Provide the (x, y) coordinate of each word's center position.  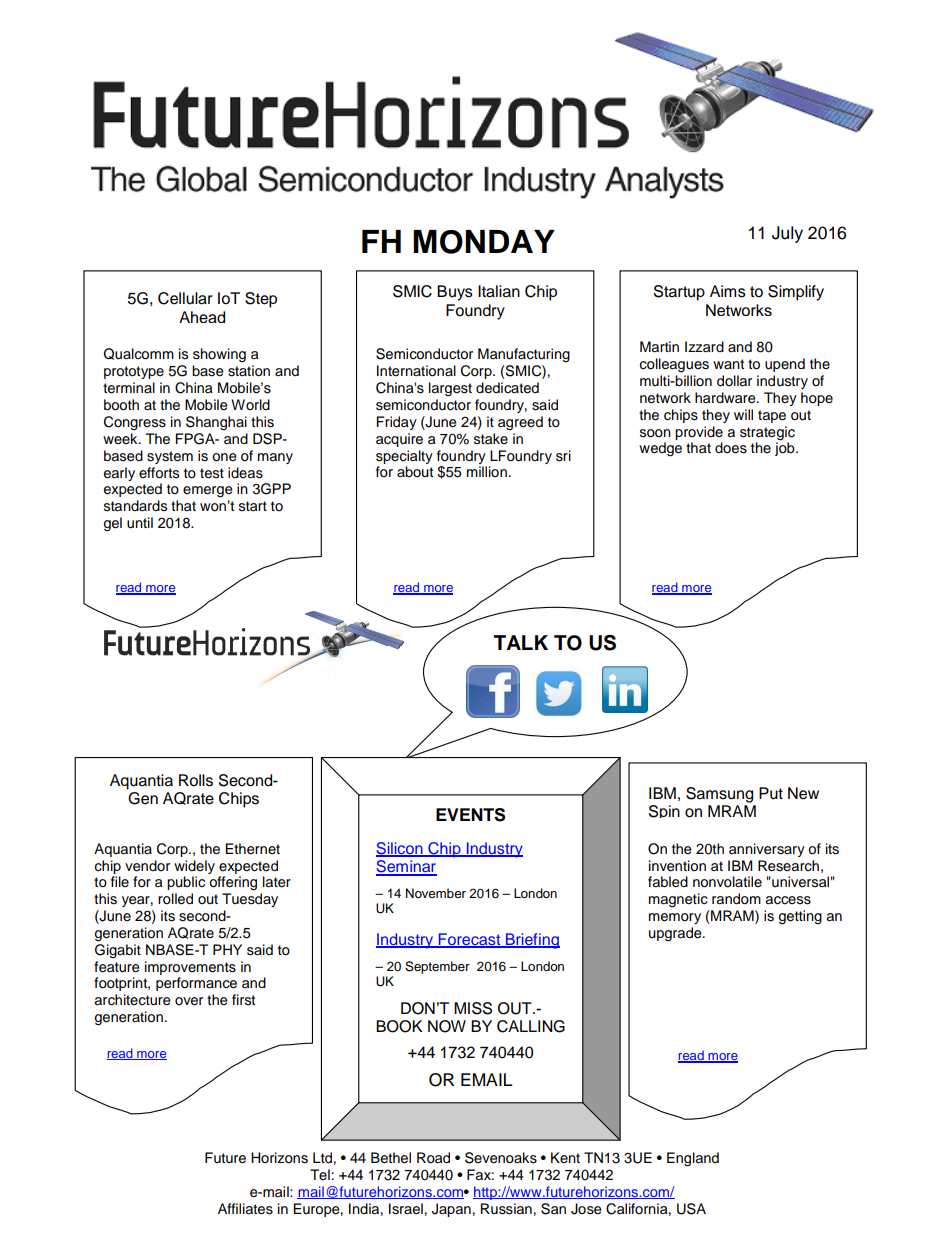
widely (194, 867)
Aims (728, 291)
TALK (521, 642)
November (436, 893)
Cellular (185, 298)
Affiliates (245, 1209)
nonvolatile (727, 882)
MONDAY (484, 242)
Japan (451, 1210)
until (140, 523)
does (731, 448)
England (693, 1159)
